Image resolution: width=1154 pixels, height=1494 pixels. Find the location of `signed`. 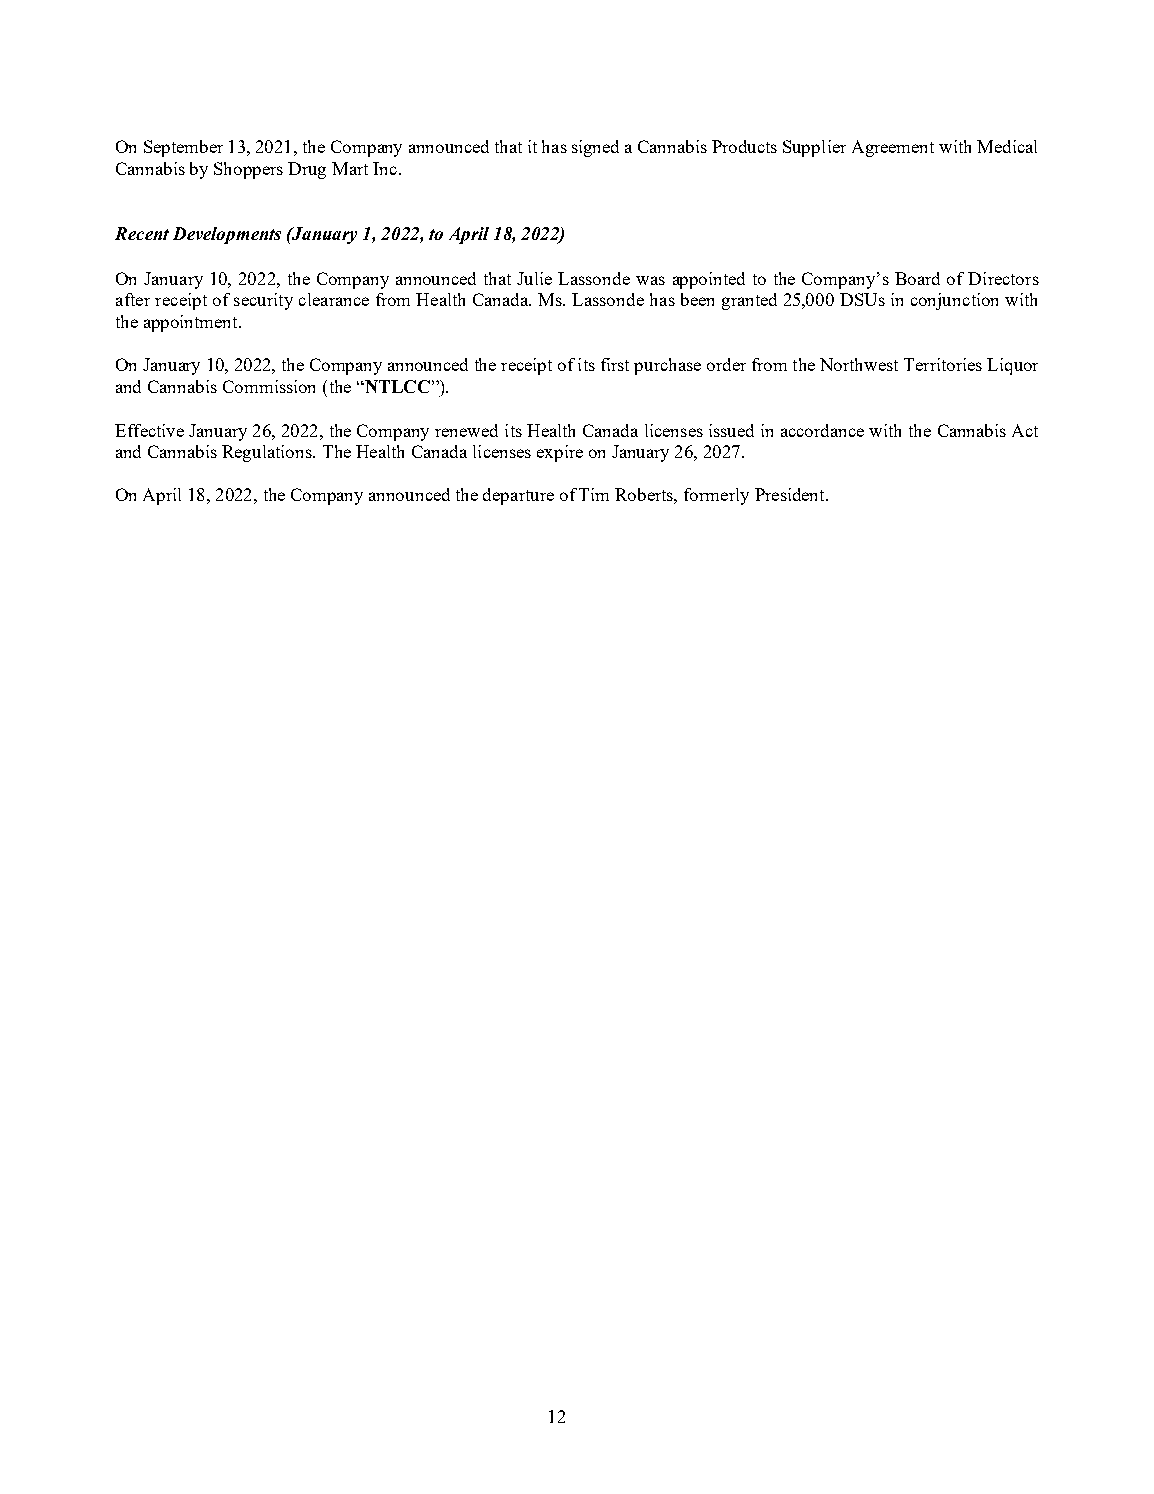

signed is located at coordinates (595, 148).
